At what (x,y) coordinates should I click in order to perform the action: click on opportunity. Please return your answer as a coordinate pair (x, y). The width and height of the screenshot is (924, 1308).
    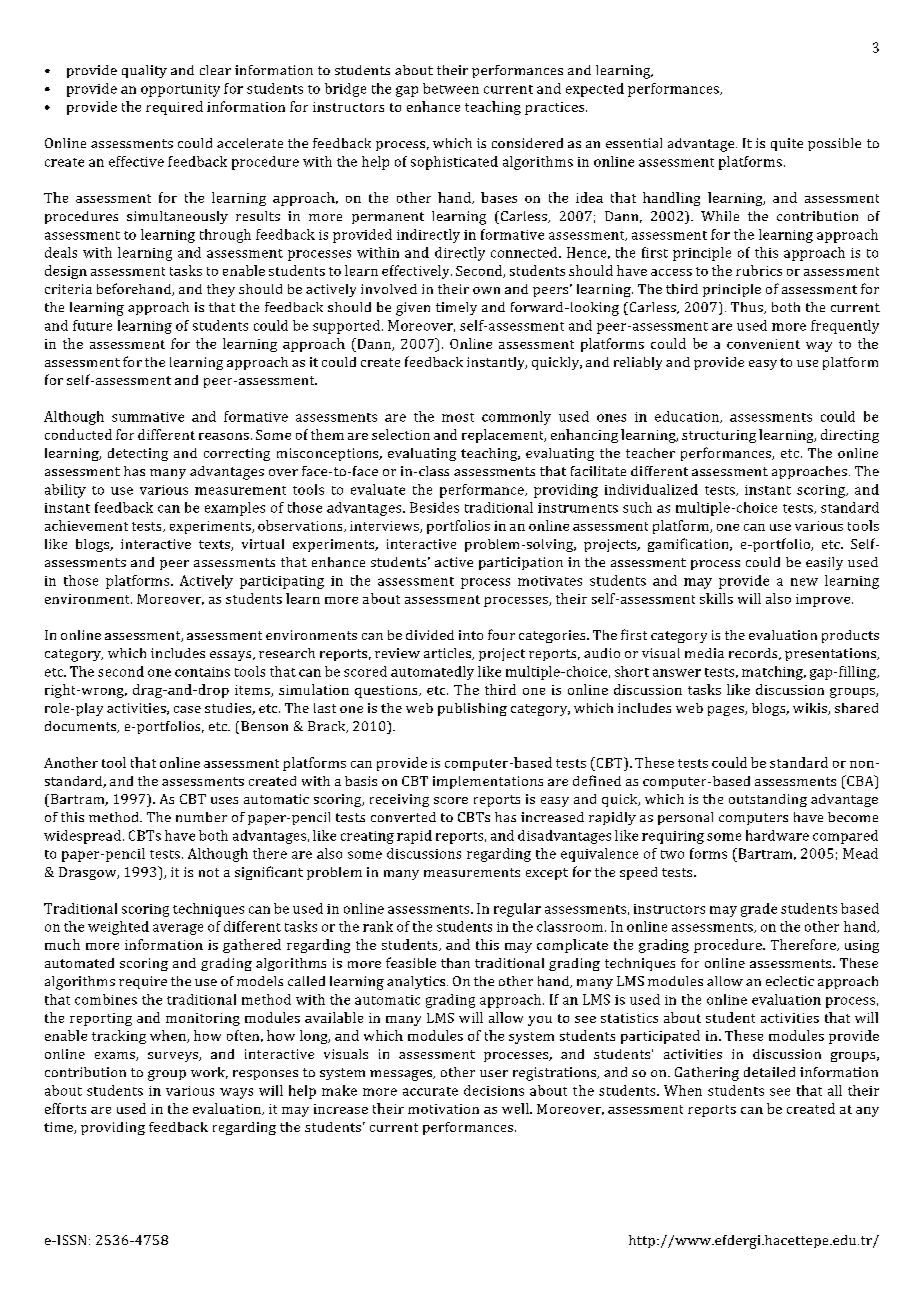
    Looking at the image, I should click on (180, 90).
